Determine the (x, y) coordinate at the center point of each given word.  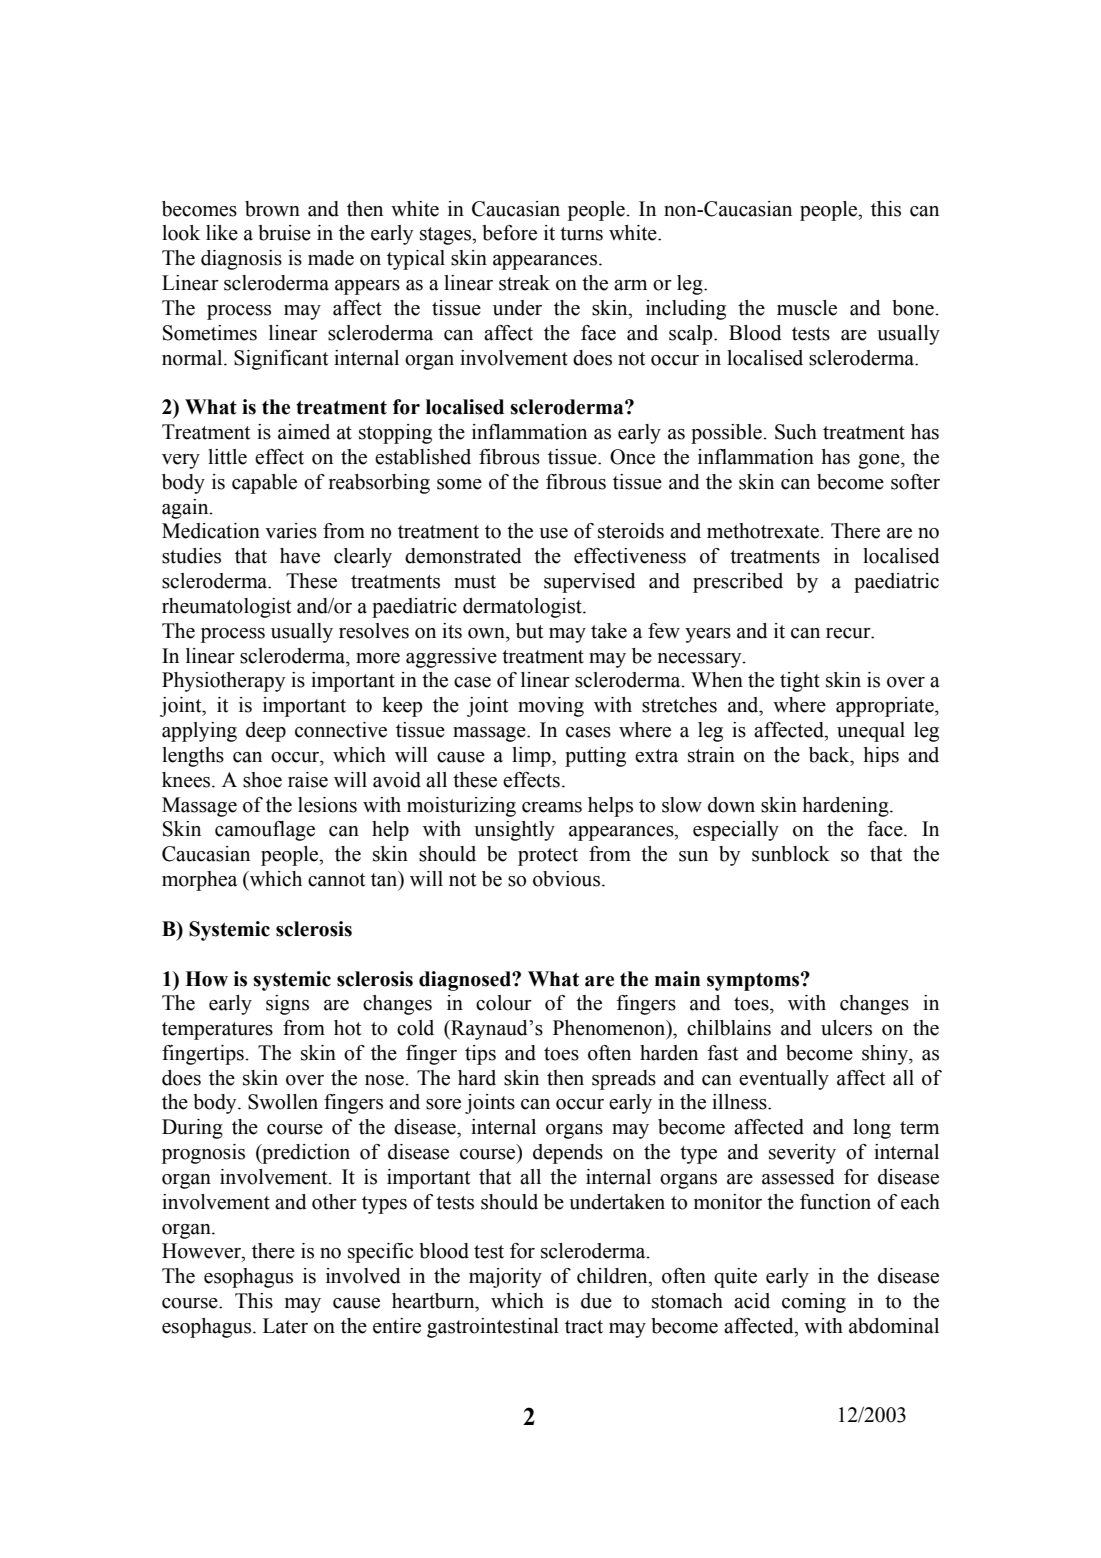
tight (800, 682)
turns (581, 234)
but (529, 631)
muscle (807, 308)
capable (264, 484)
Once (632, 457)
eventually (784, 1080)
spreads (624, 1080)
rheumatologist (226, 608)
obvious (568, 879)
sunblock (791, 854)
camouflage (265, 831)
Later (285, 1326)
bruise (284, 233)
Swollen (283, 1102)
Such (796, 432)
